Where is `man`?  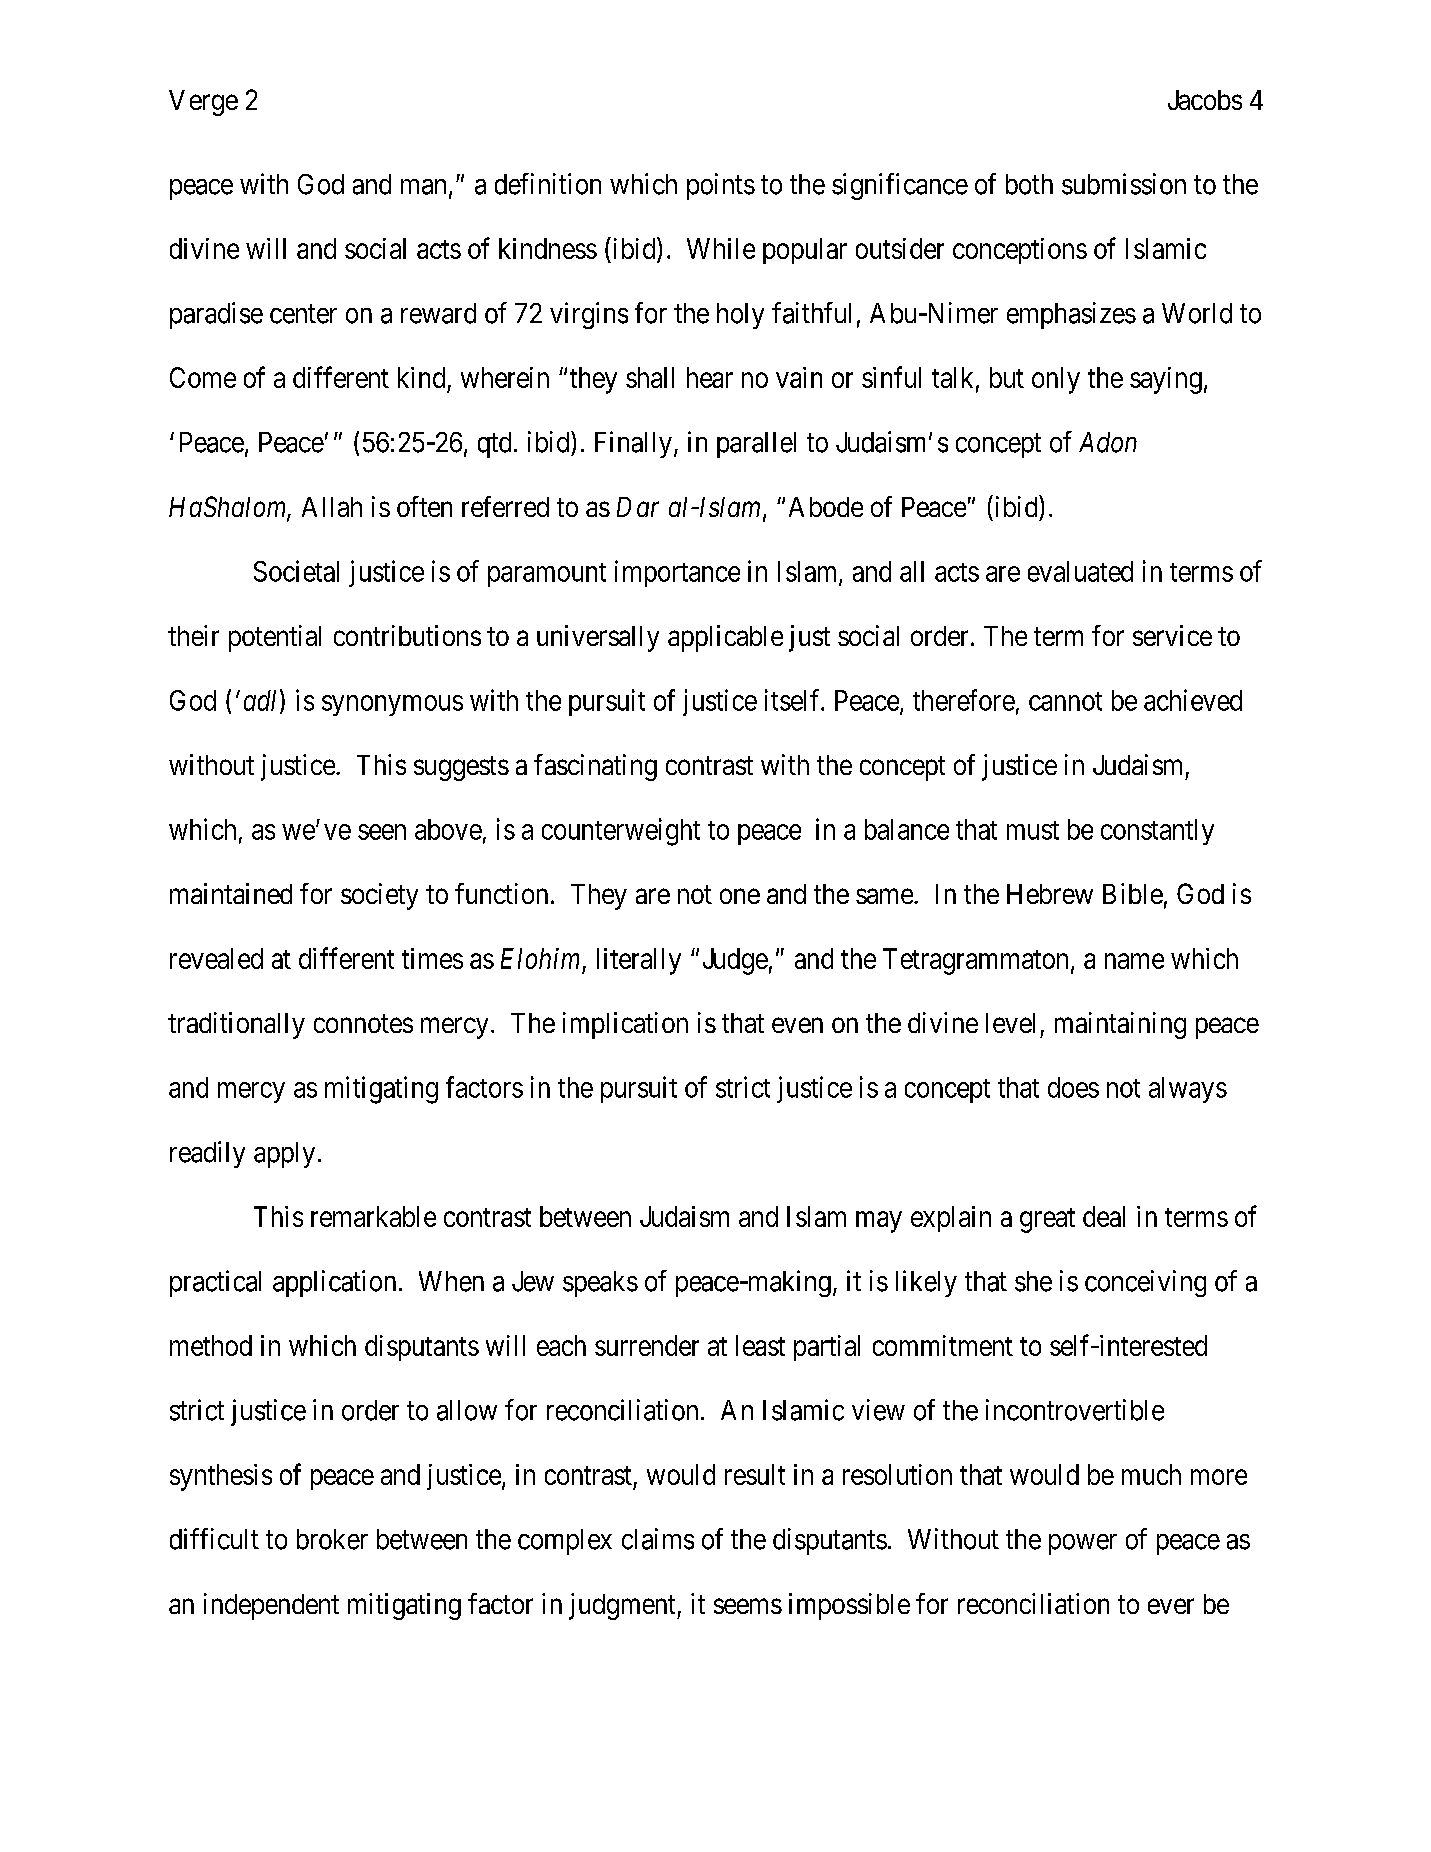
man is located at coordinates (423, 187).
